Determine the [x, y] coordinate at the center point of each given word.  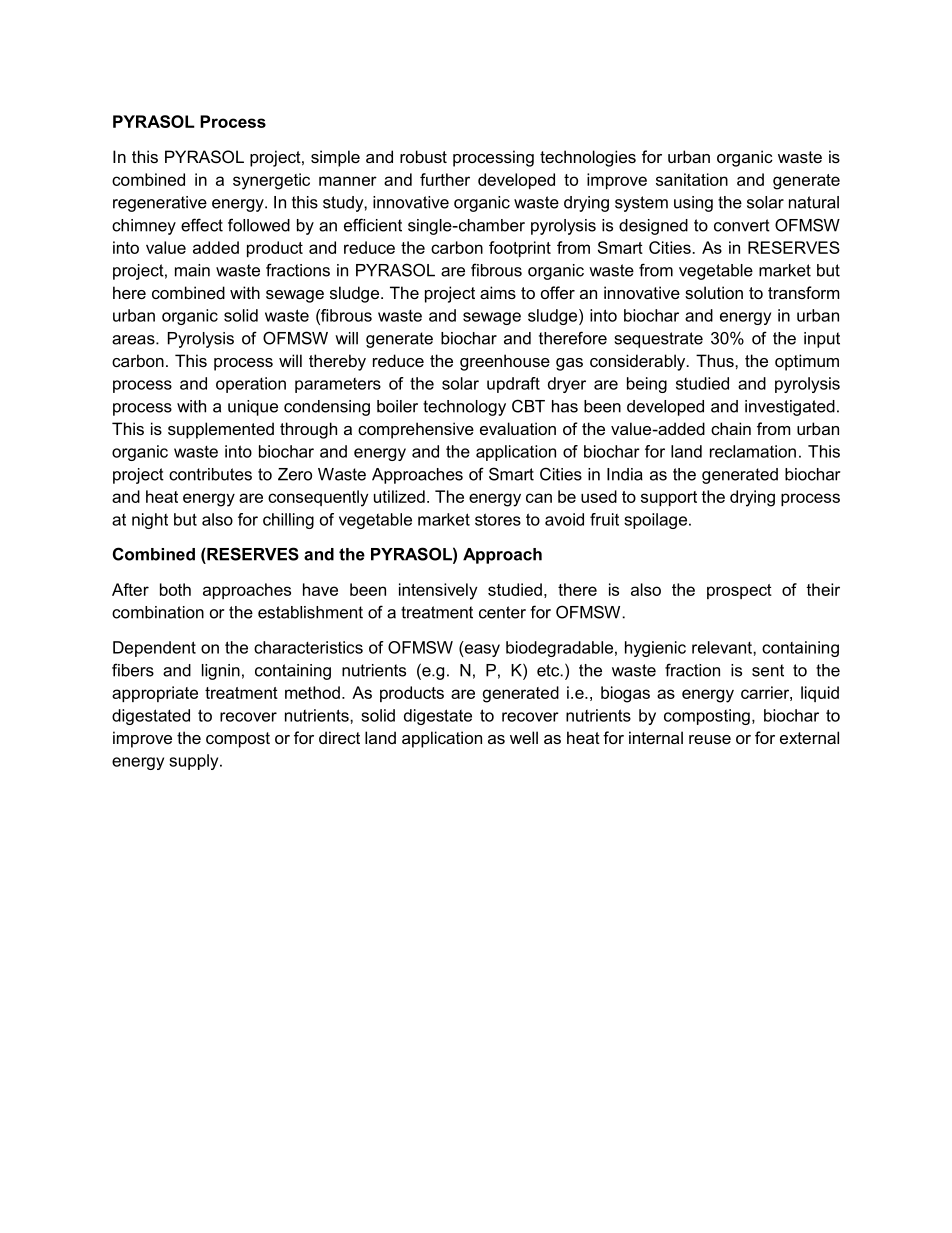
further [445, 179]
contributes [210, 474]
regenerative [160, 204]
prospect [739, 591]
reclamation [753, 451]
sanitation [692, 179]
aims [498, 292]
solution [714, 292]
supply [195, 762]
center [502, 612]
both [175, 589]
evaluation [518, 428]
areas [134, 340]
